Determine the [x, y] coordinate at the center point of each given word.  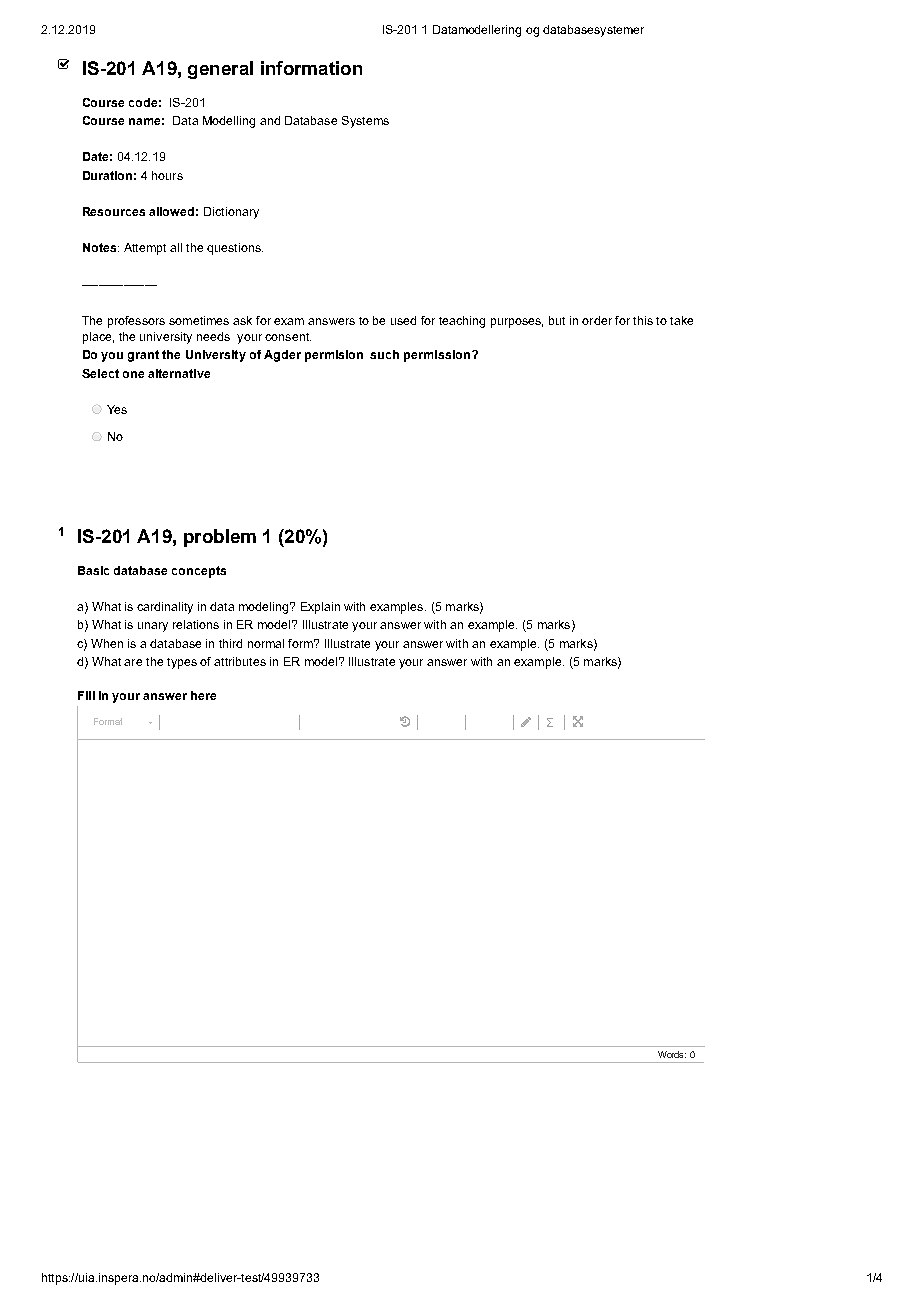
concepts [199, 572]
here [203, 695]
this [643, 320]
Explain [320, 608]
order [597, 320]
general [220, 70]
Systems [365, 122]
